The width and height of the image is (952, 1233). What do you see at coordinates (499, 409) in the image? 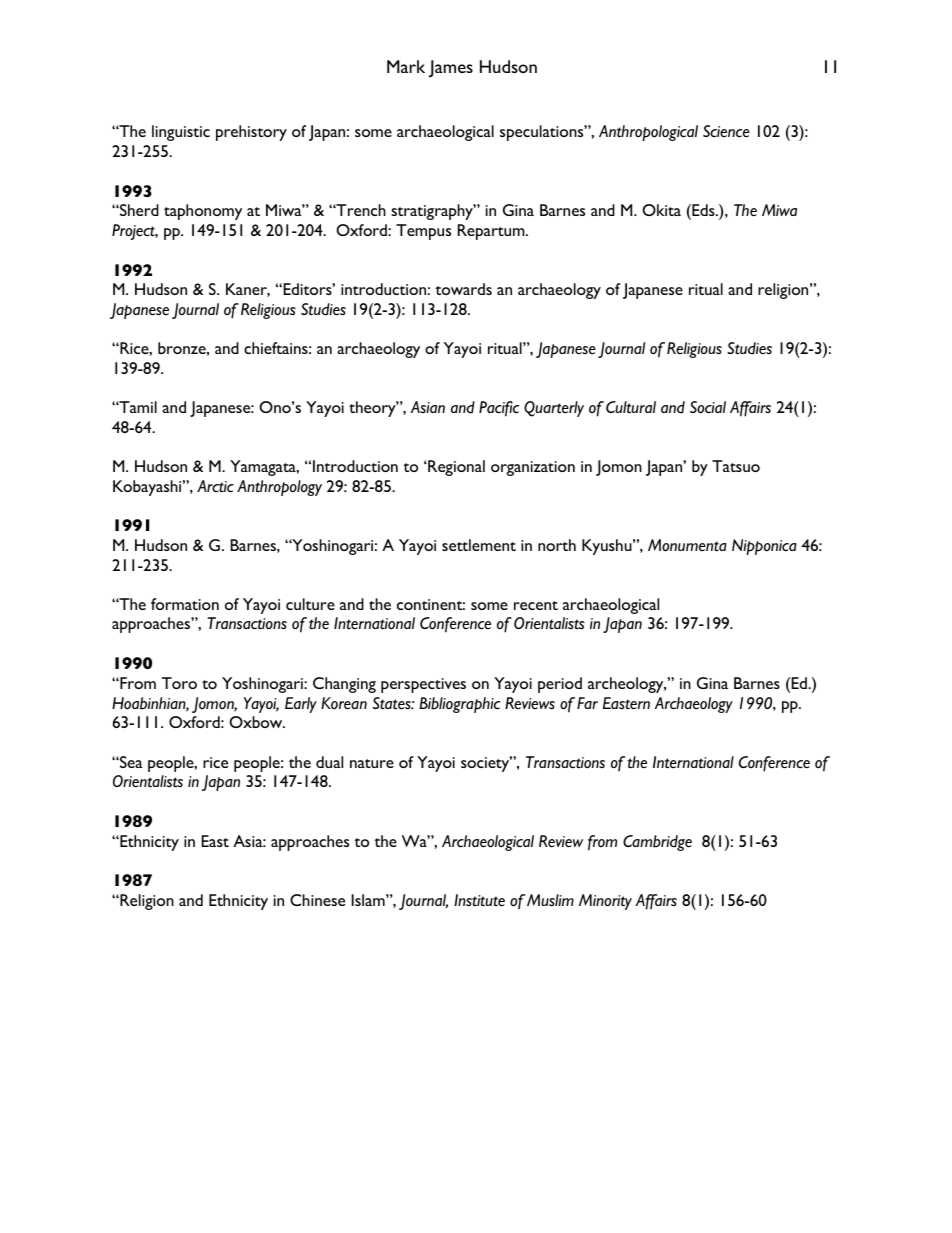
I see `Pacific` at bounding box center [499, 409].
